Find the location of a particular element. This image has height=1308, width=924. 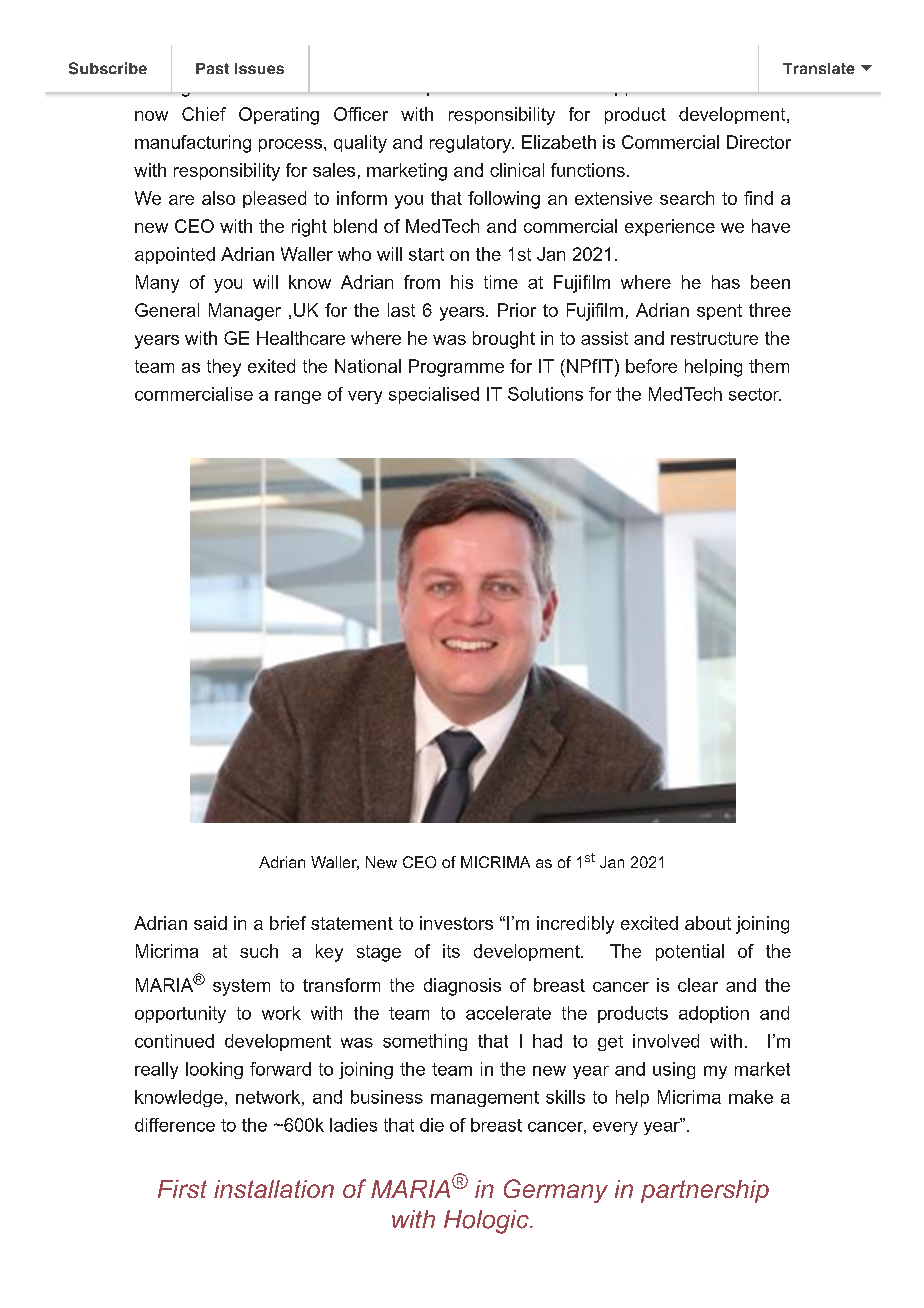

said is located at coordinates (210, 923).
